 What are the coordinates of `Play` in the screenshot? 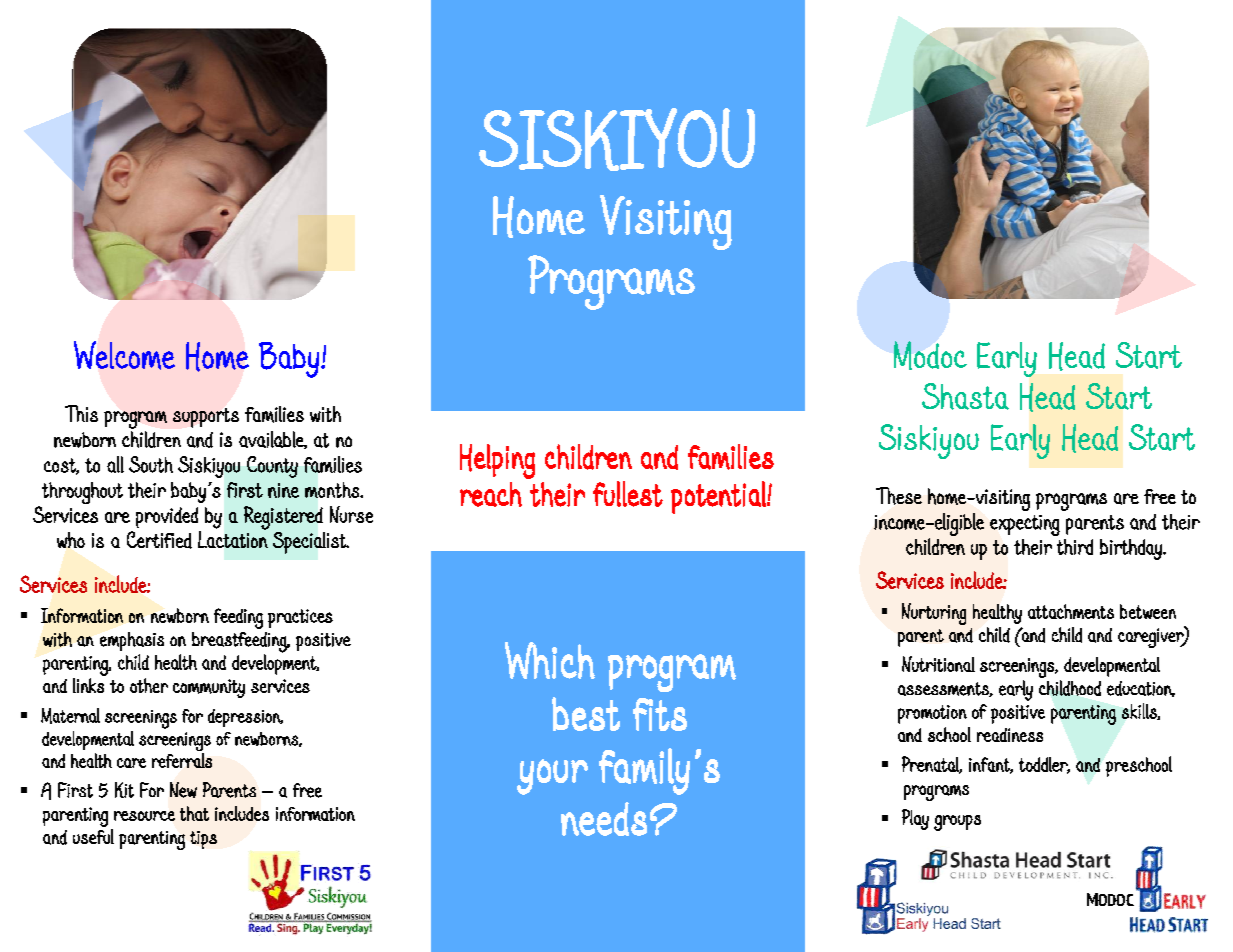 It's located at (915, 819).
